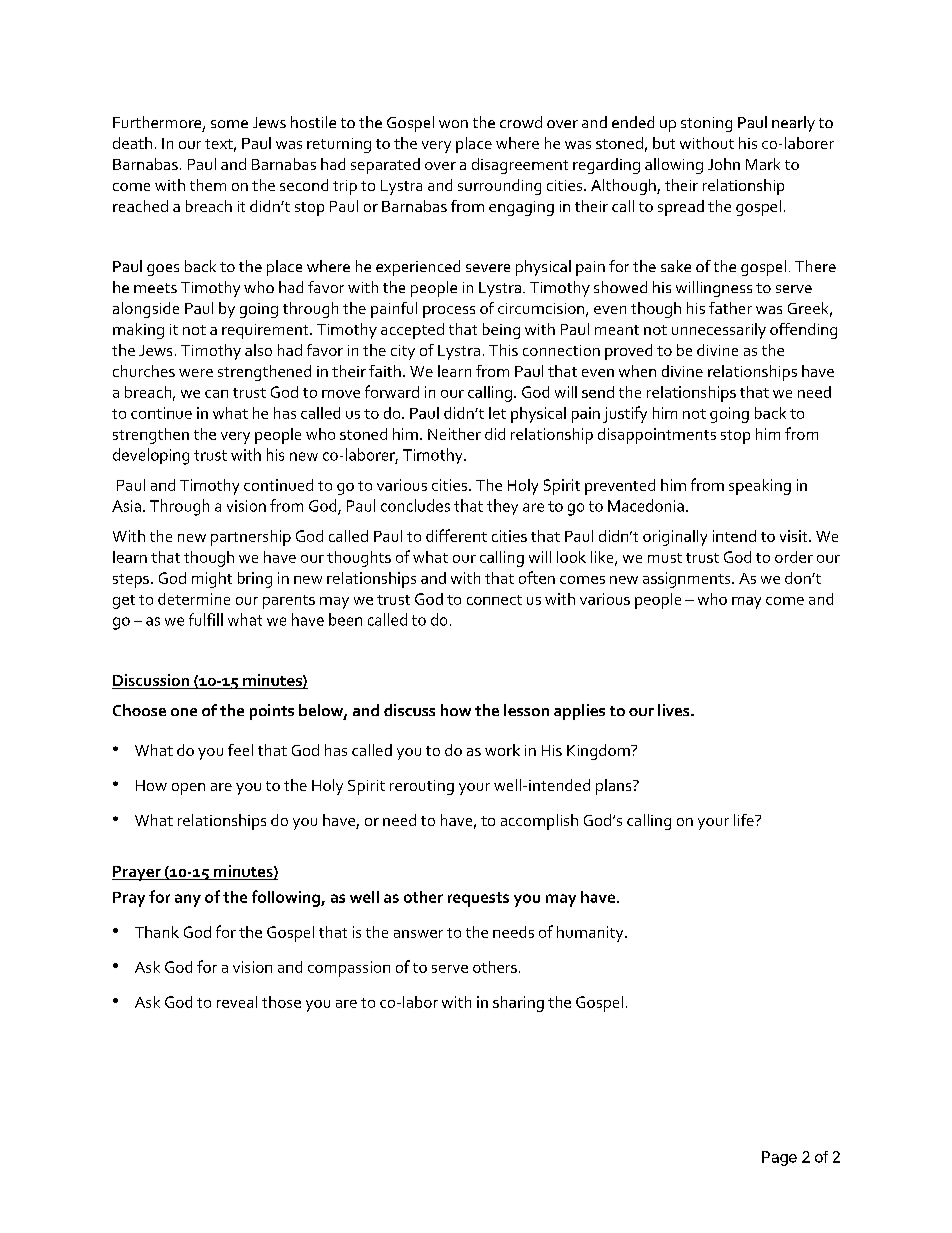 This page has width=952, height=1233. Describe the element at coordinates (208, 185) in the page. I see `them` at that location.
